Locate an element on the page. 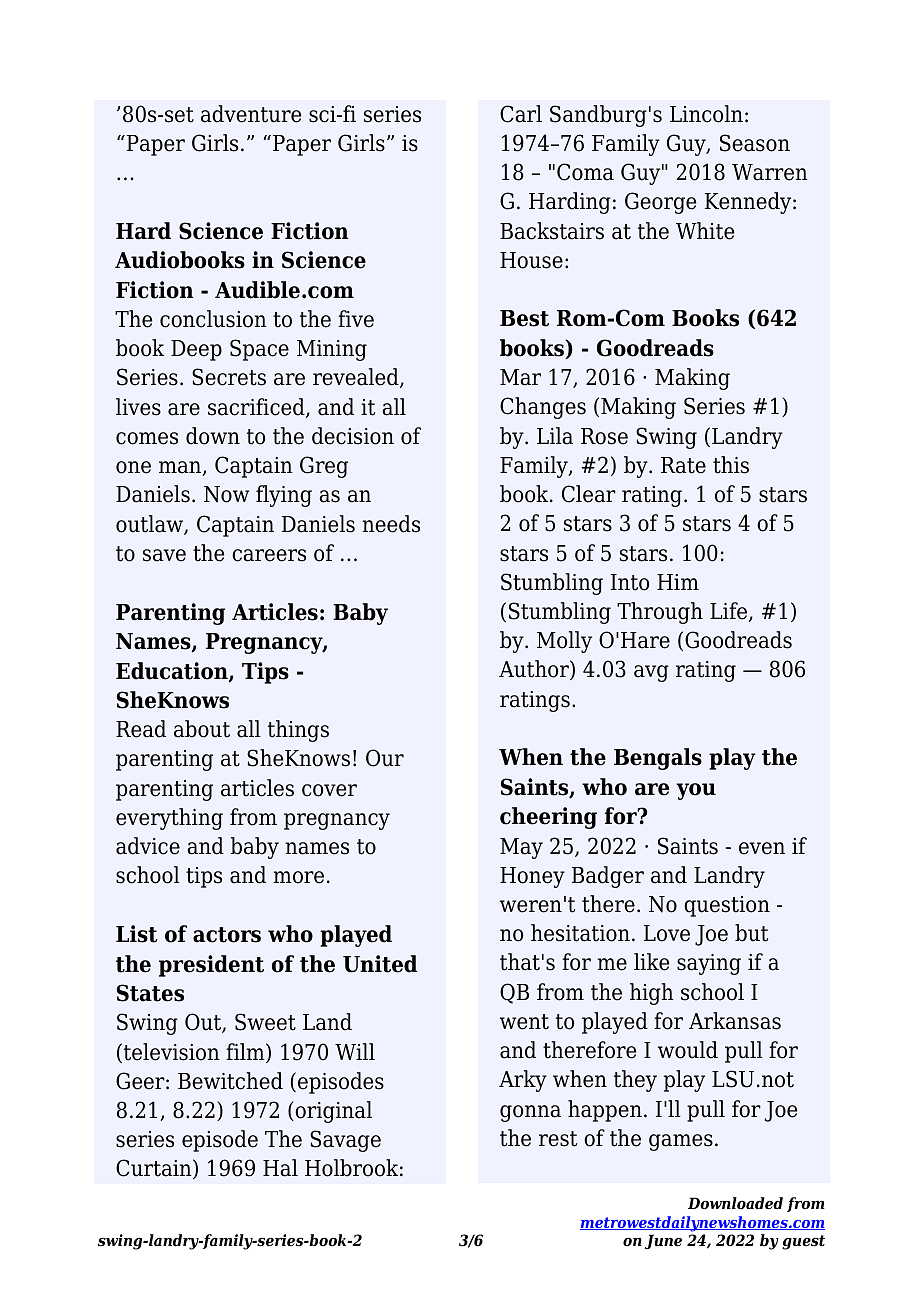 Image resolution: width=924 pixels, height=1311 pixels. adventure is located at coordinates (251, 114).
